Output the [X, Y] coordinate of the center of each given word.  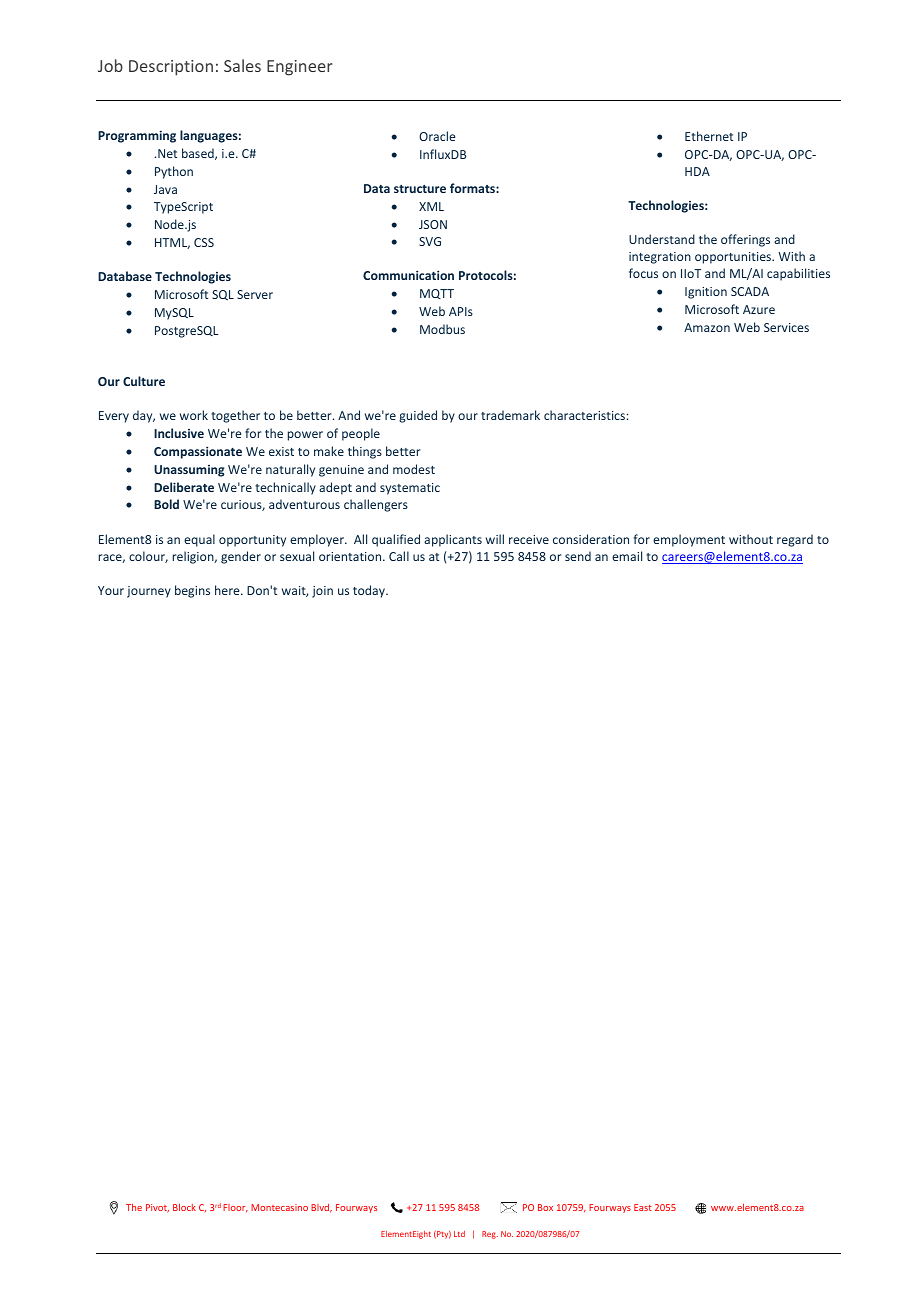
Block [184, 1207]
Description [171, 68]
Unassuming [189, 471]
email [627, 556]
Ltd [459, 1234]
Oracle [437, 136]
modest [414, 469]
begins [192, 591]
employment [689, 540]
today [370, 591]
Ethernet [709, 136]
